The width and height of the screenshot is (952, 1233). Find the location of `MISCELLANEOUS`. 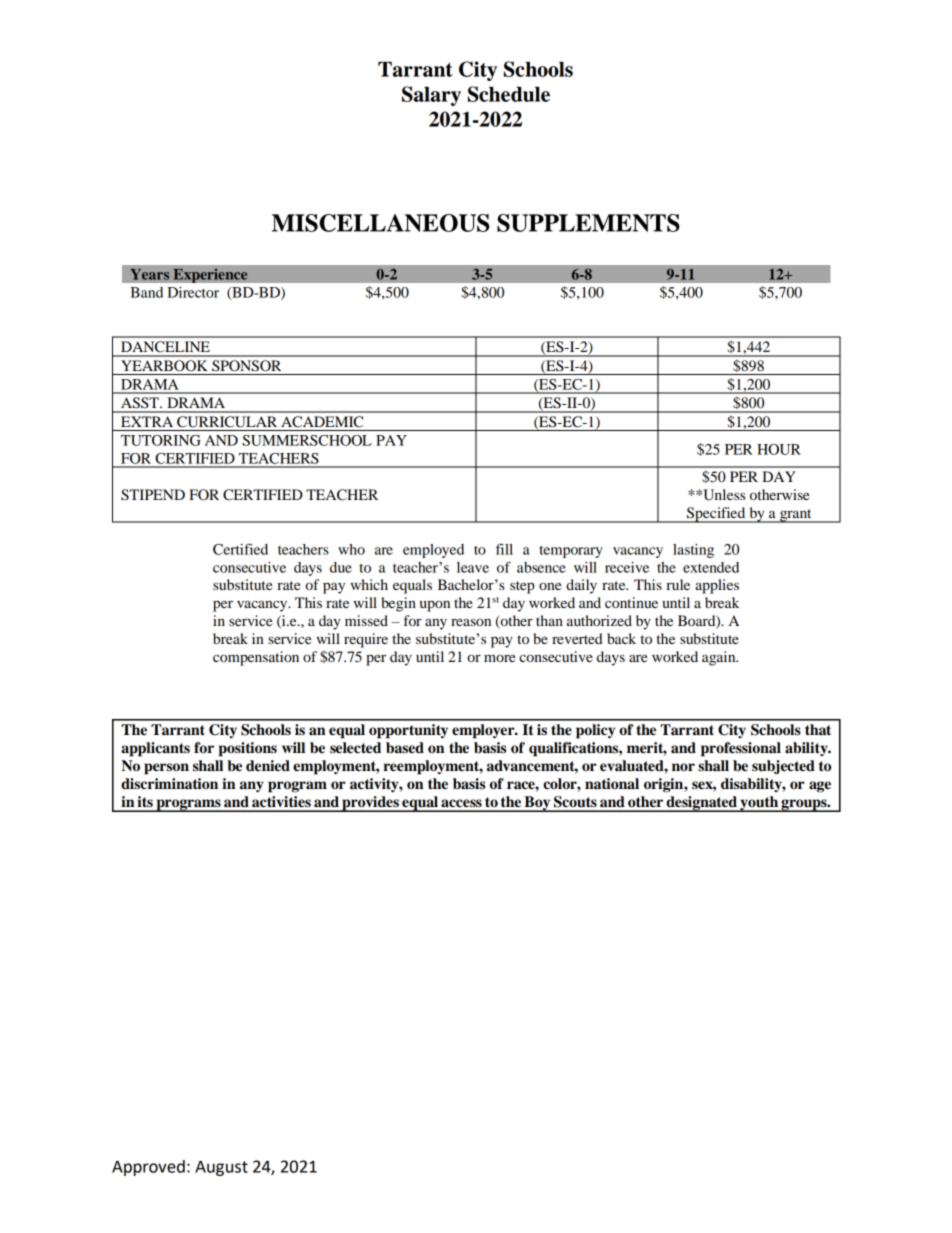

MISCELLANEOUS is located at coordinates (381, 223).
